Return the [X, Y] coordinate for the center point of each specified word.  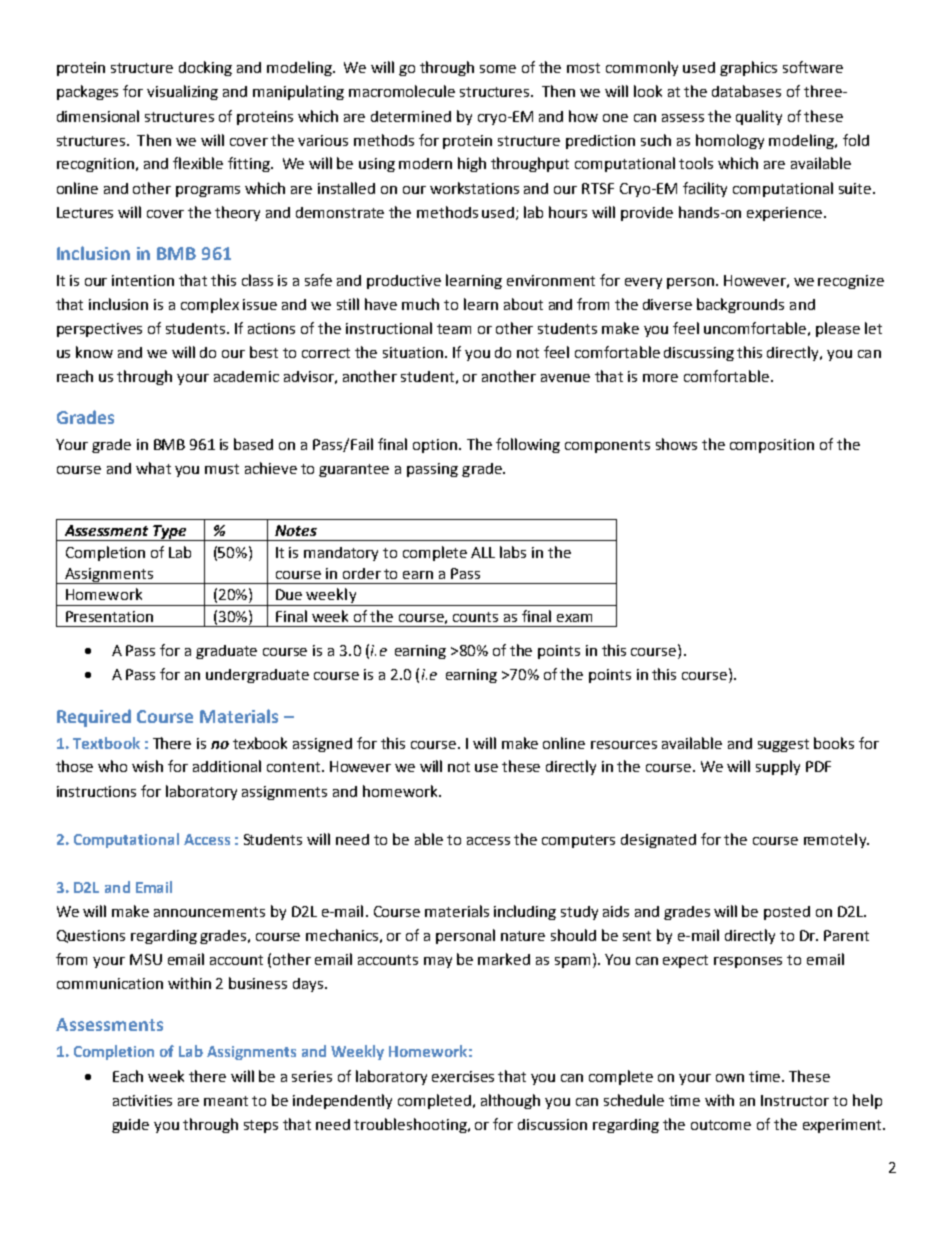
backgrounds [740, 305]
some [498, 69]
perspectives [99, 330]
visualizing [182, 92]
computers [578, 841]
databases [746, 91]
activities [142, 1100]
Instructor [795, 1100]
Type [169, 533]
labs [513, 552]
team [454, 329]
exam [574, 618]
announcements [209, 912]
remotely [836, 840]
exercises [463, 1076]
